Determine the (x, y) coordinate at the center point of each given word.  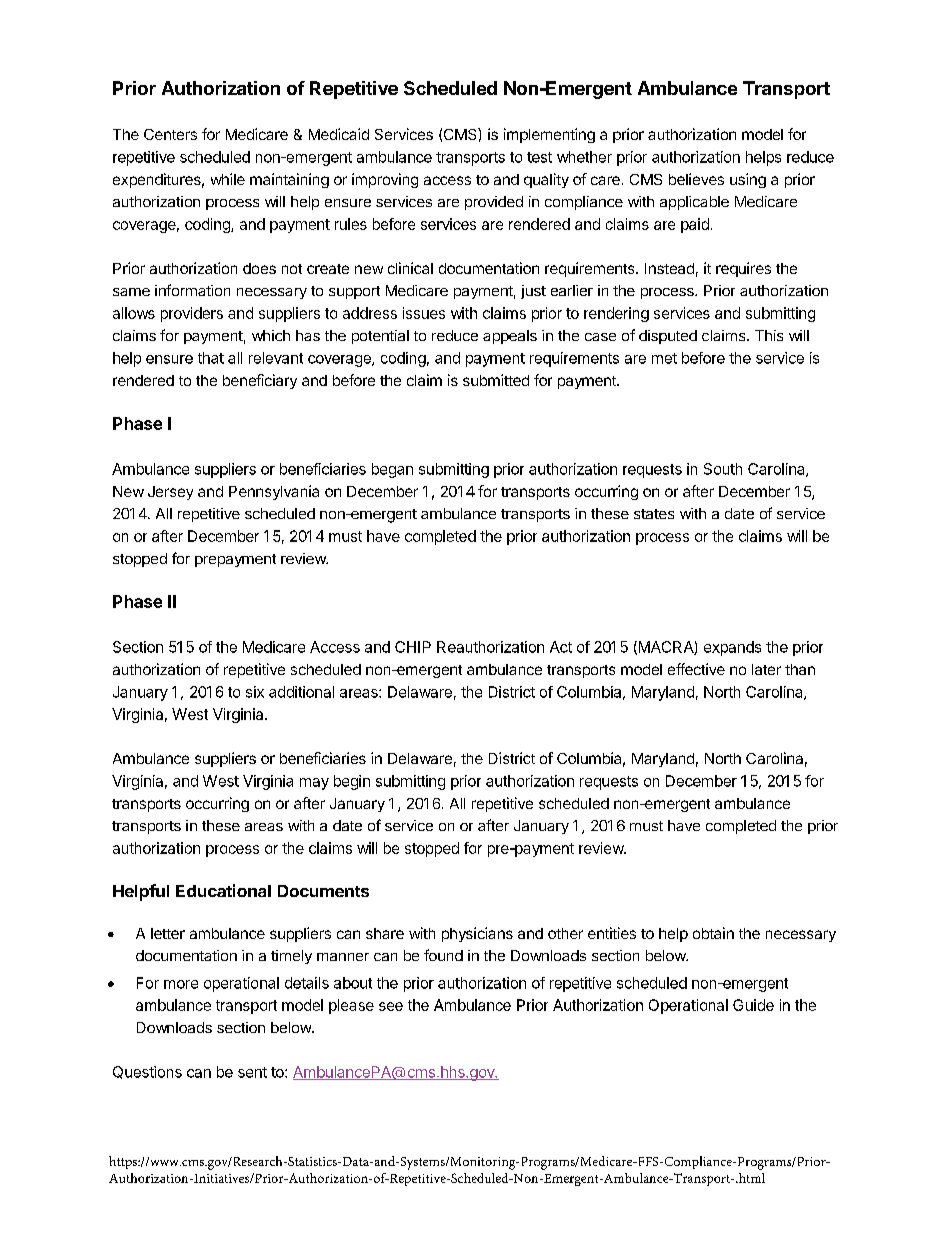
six (255, 692)
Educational (223, 890)
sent (252, 1072)
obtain (713, 933)
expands (732, 648)
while (228, 179)
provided (494, 203)
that (211, 358)
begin (352, 782)
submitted (496, 380)
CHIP (413, 647)
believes (696, 179)
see (391, 1006)
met (664, 358)
